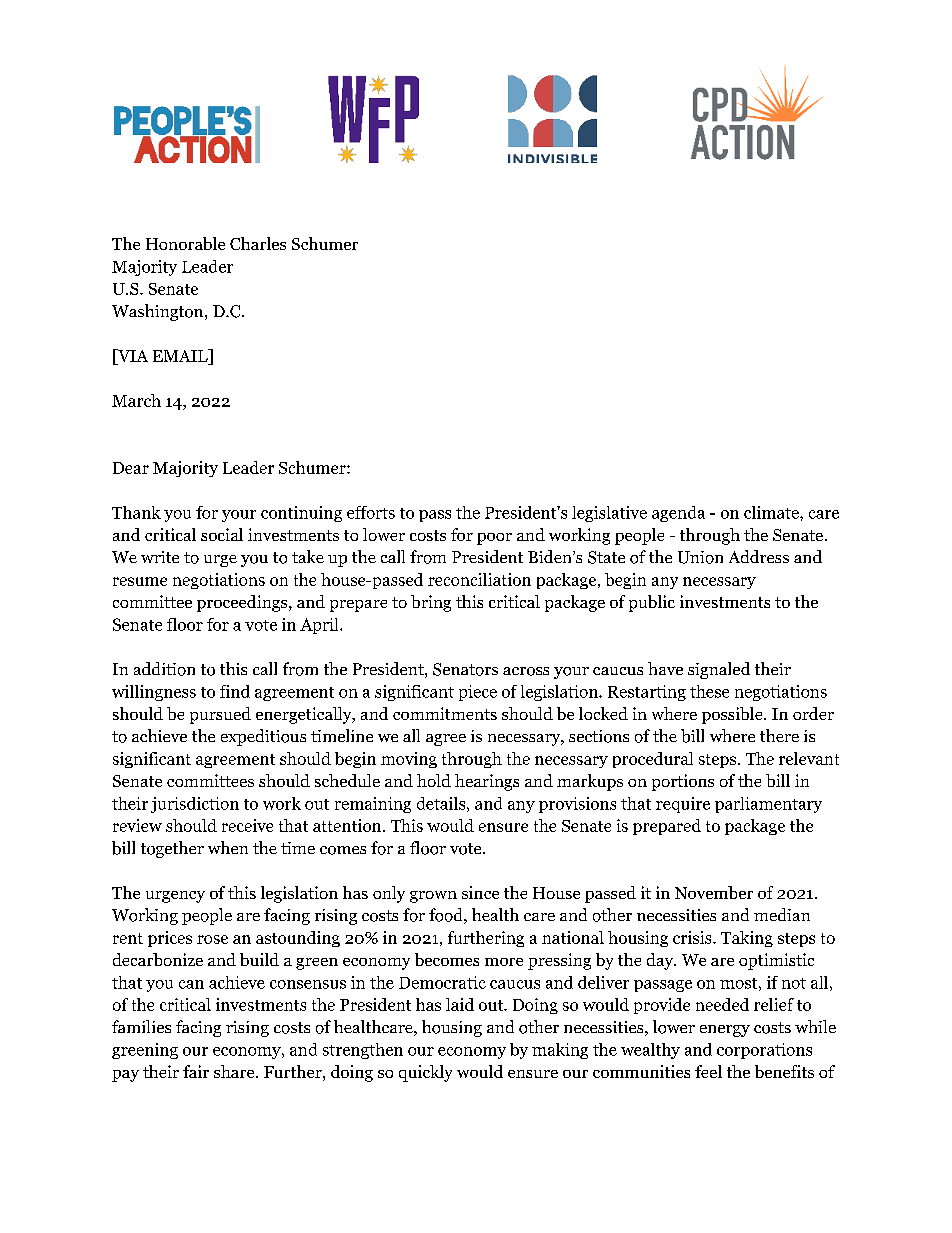 This page has height=1233, width=952. What do you see at coordinates (222, 534) in the page?
I see `social` at bounding box center [222, 534].
